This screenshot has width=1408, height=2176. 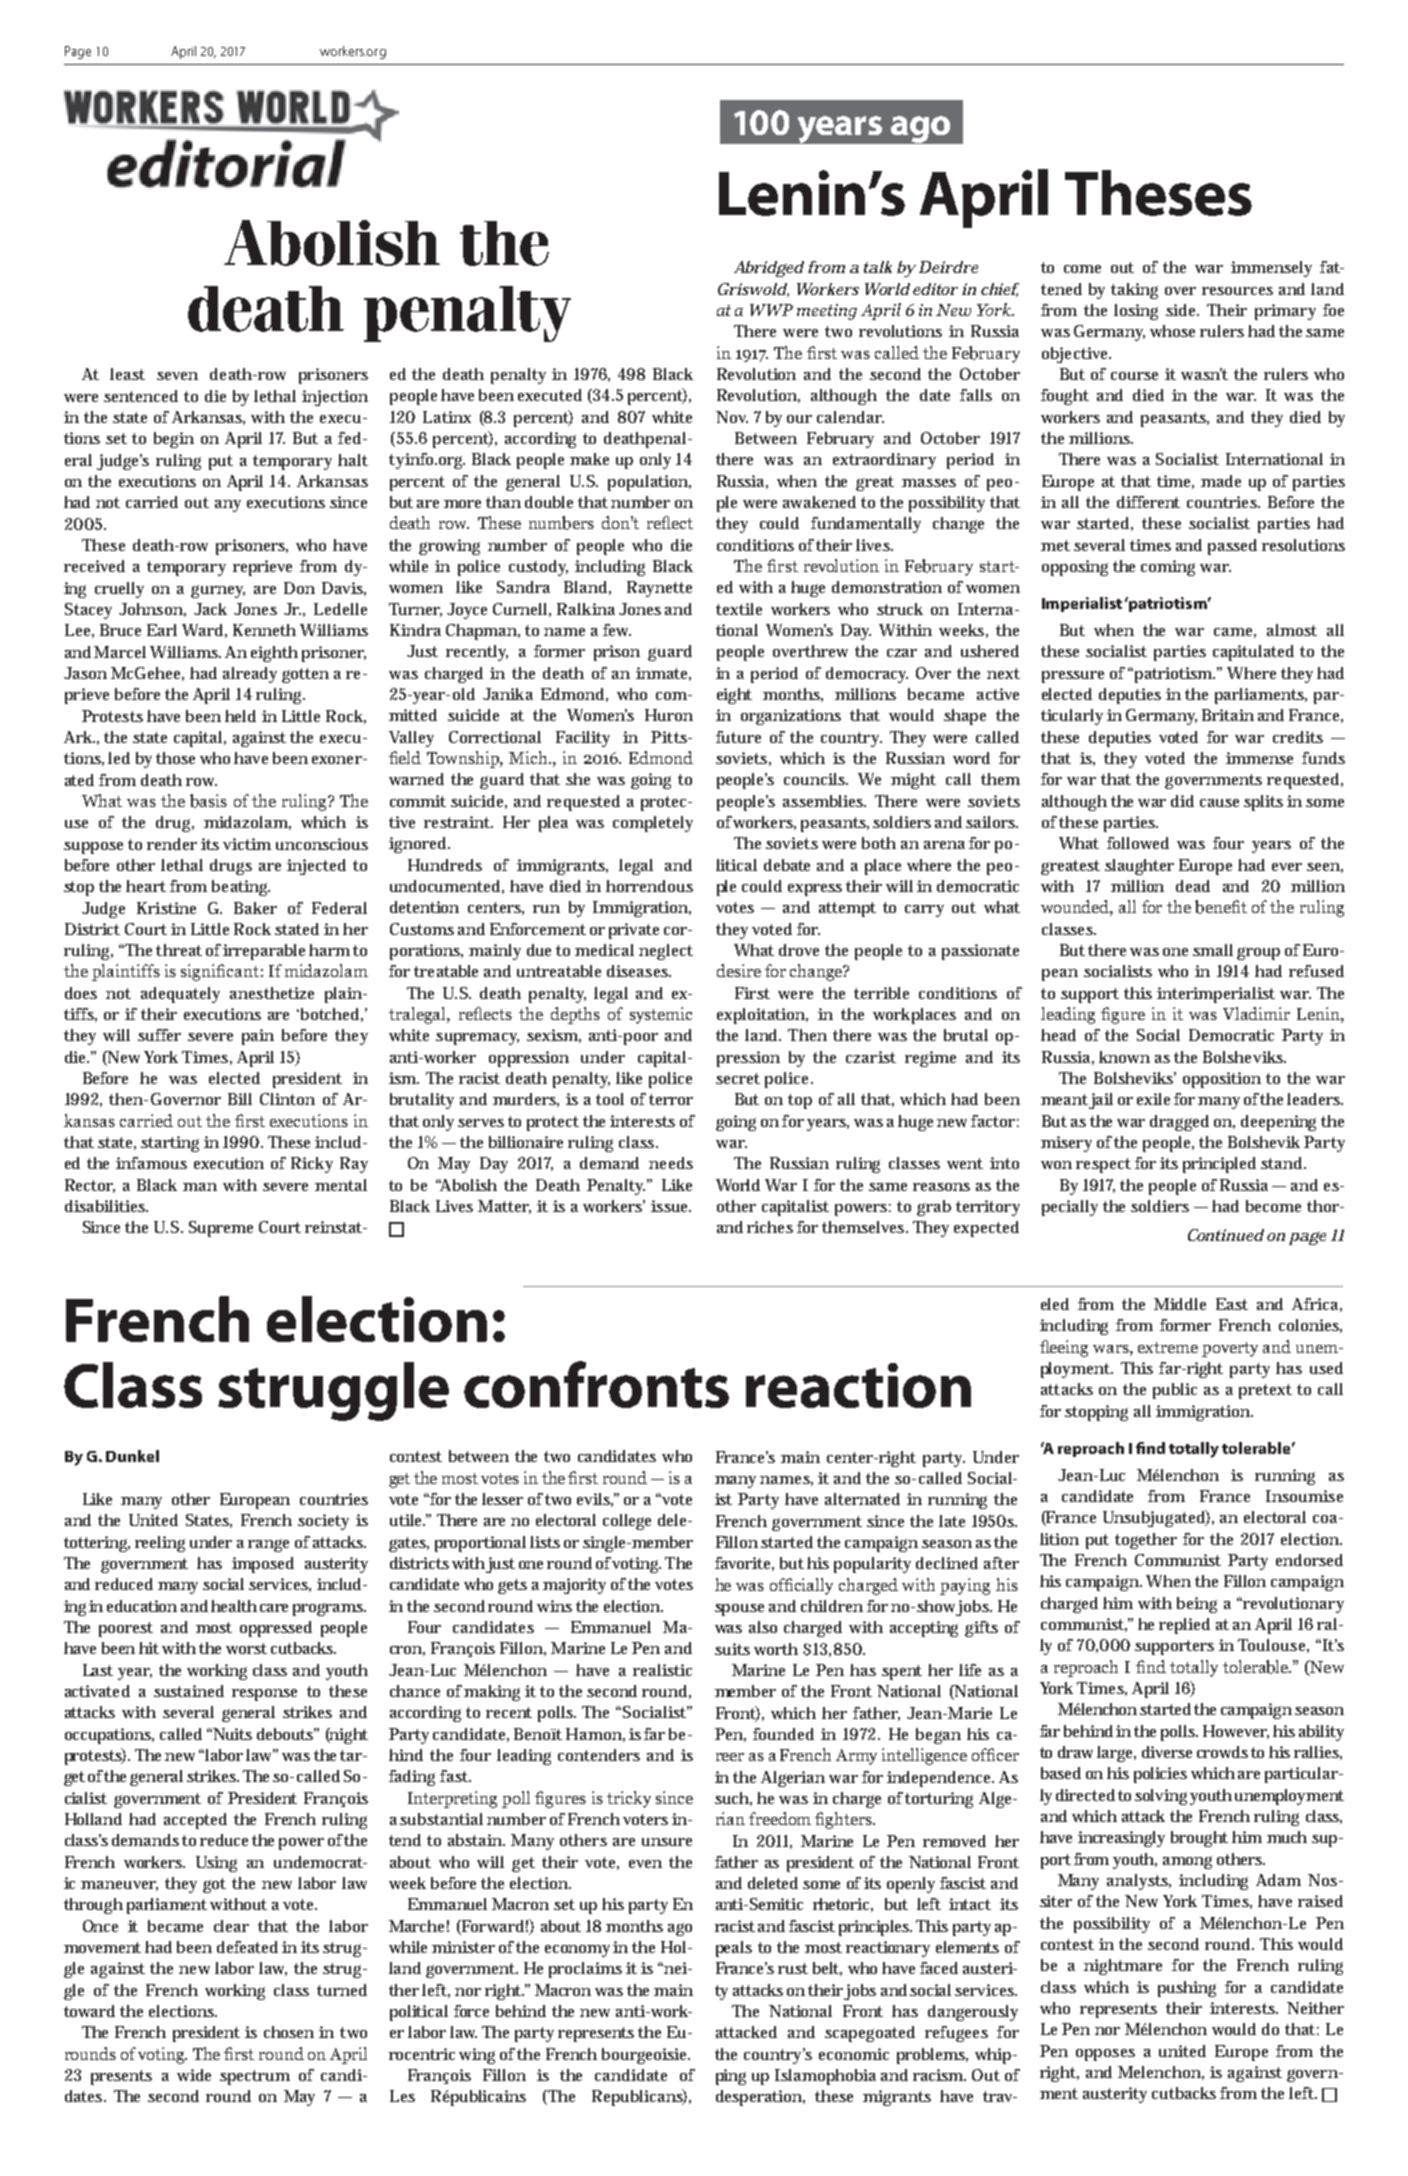 What do you see at coordinates (240, 716) in the screenshot?
I see `held` at bounding box center [240, 716].
